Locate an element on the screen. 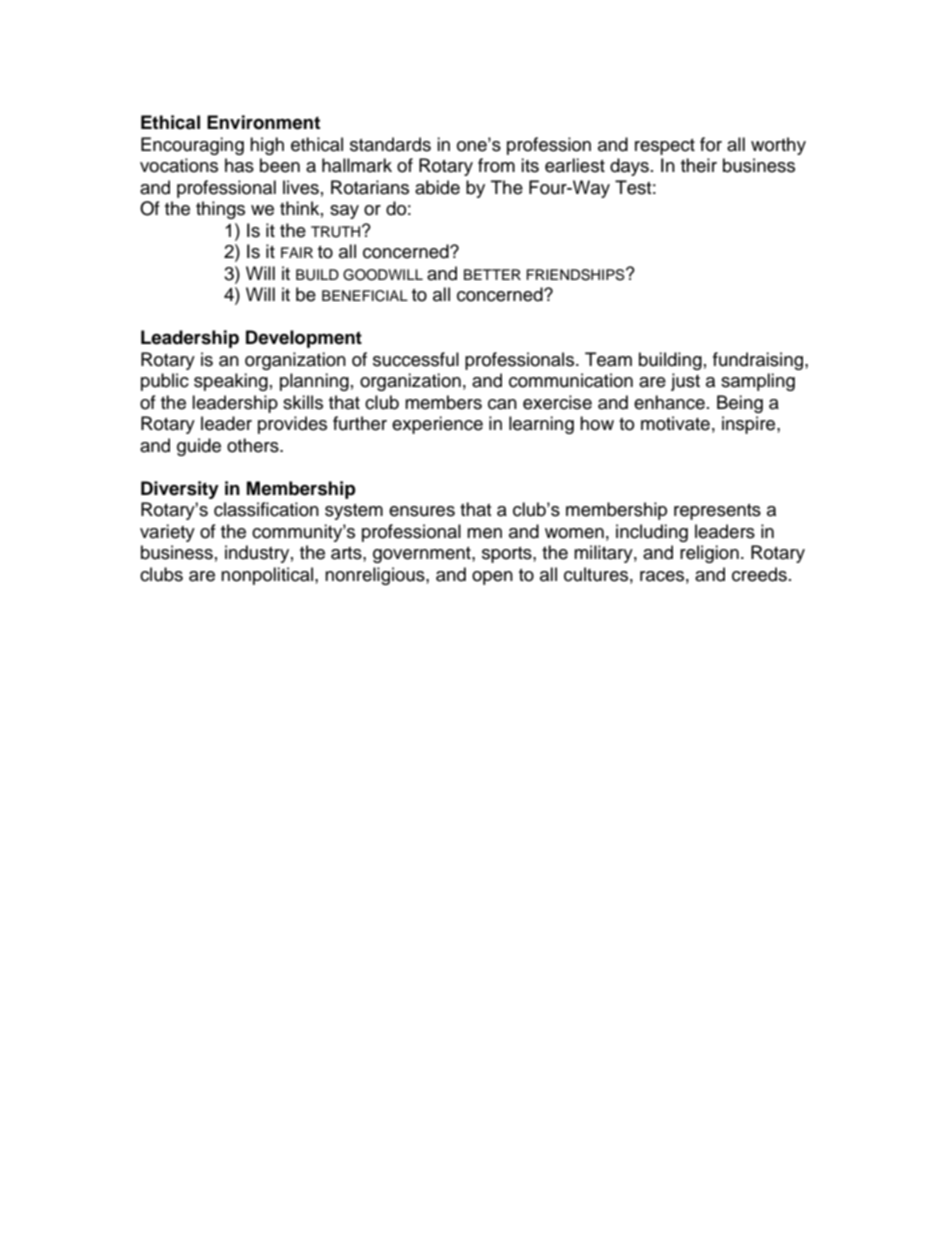 This screenshot has height=1233, width=952. open is located at coordinates (492, 578).
